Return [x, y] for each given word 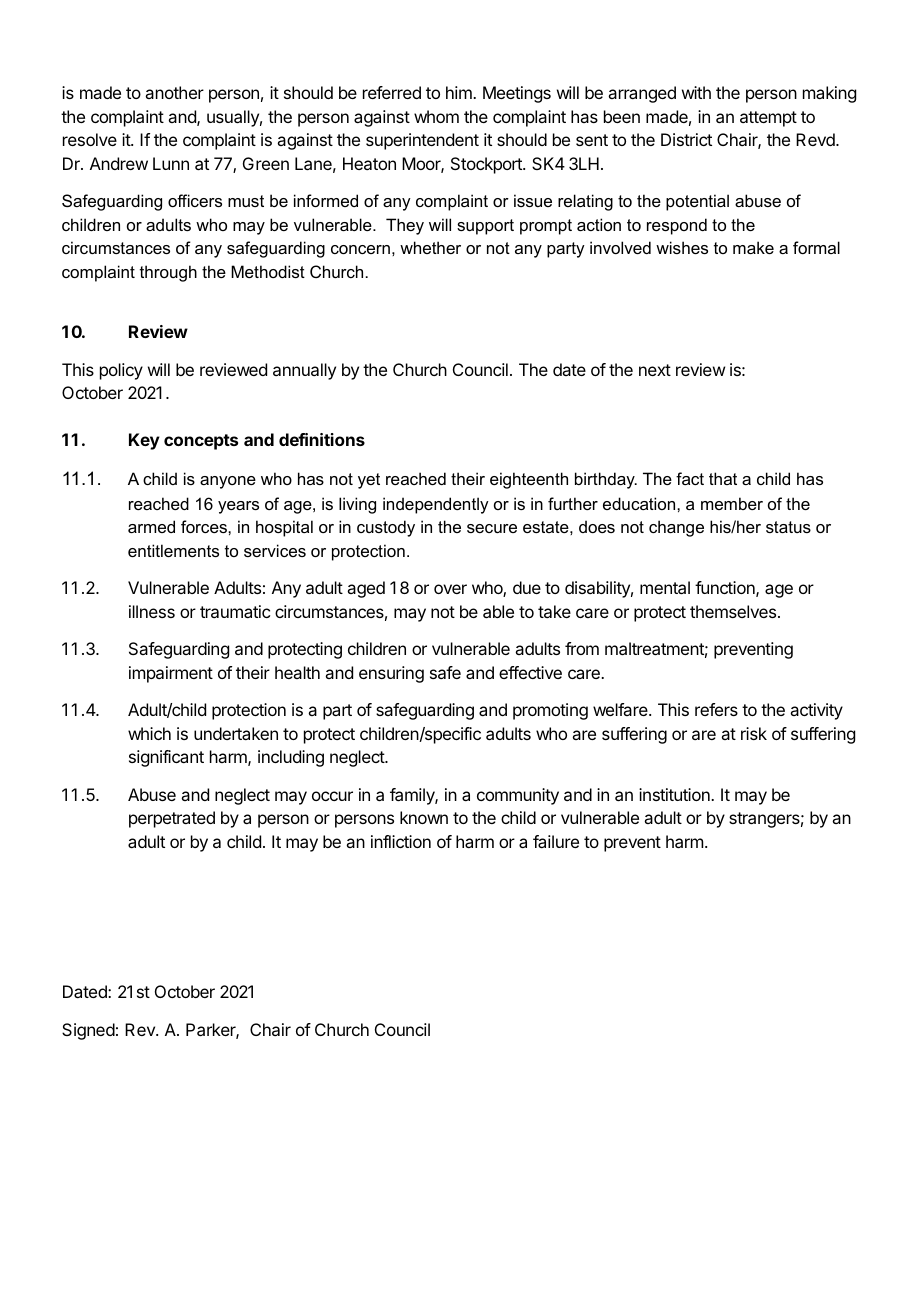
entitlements [173, 550]
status [788, 527]
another [174, 92]
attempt [768, 119]
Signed [88, 1031]
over [450, 589]
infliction [401, 841]
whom [436, 116]
